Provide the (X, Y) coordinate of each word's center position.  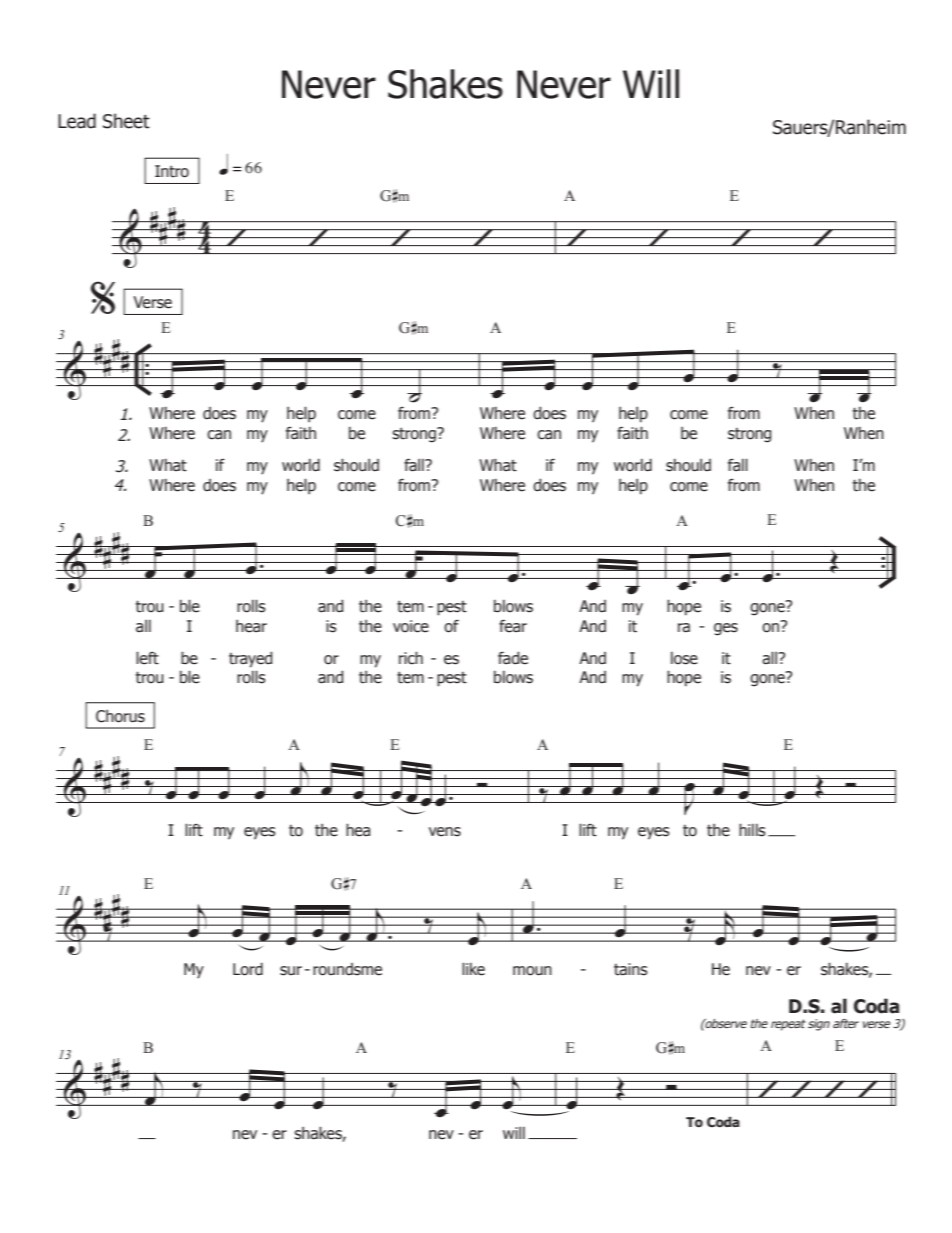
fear (513, 626)
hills (752, 830)
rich (411, 658)
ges (726, 629)
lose (684, 658)
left (147, 658)
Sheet (126, 121)
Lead (77, 121)
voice (411, 626)
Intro (172, 171)
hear (251, 626)
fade (513, 658)
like (473, 969)
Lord (248, 969)
